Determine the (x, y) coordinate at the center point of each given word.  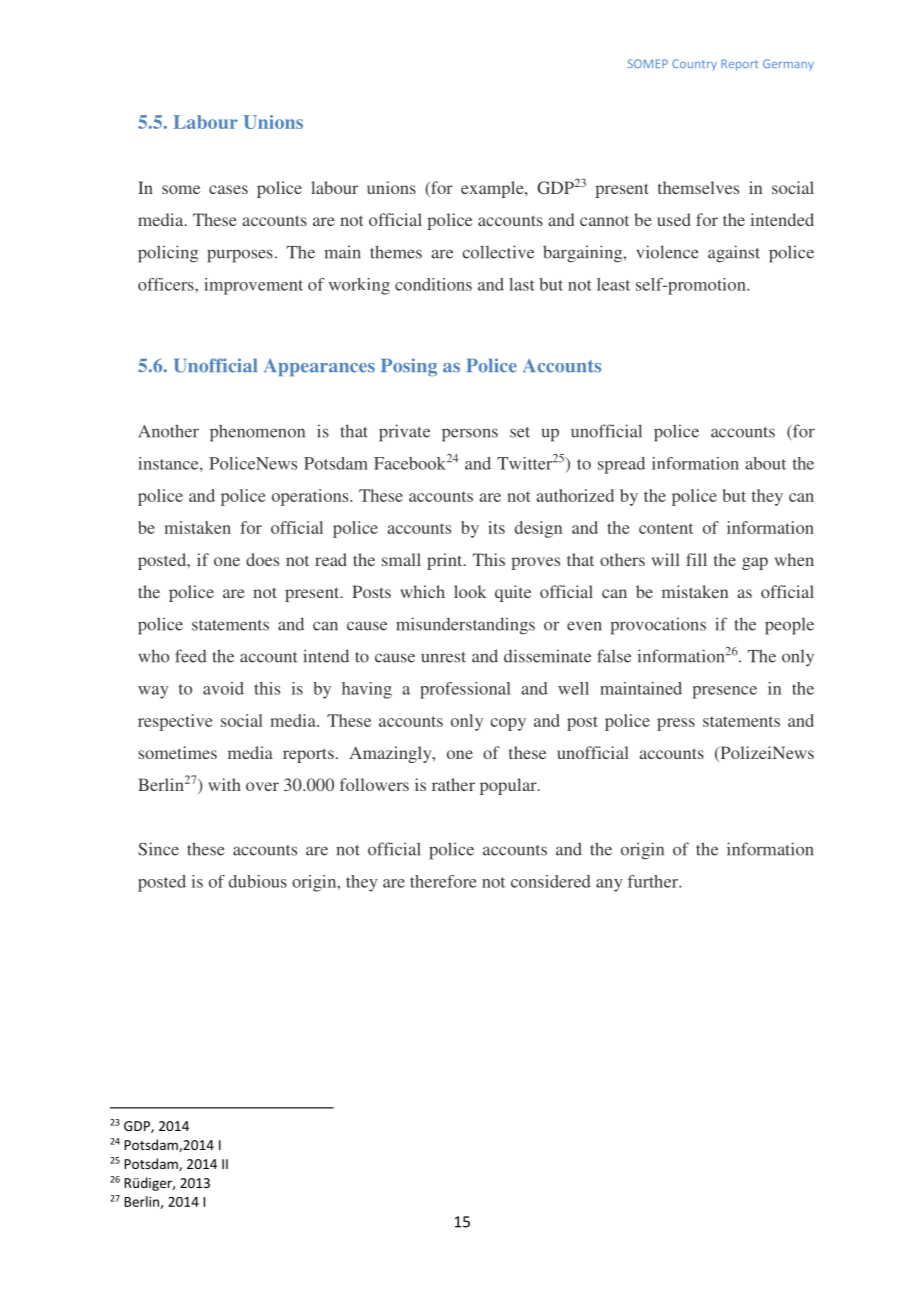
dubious (258, 881)
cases (228, 189)
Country (694, 65)
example (493, 189)
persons (470, 435)
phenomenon (257, 433)
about (765, 463)
